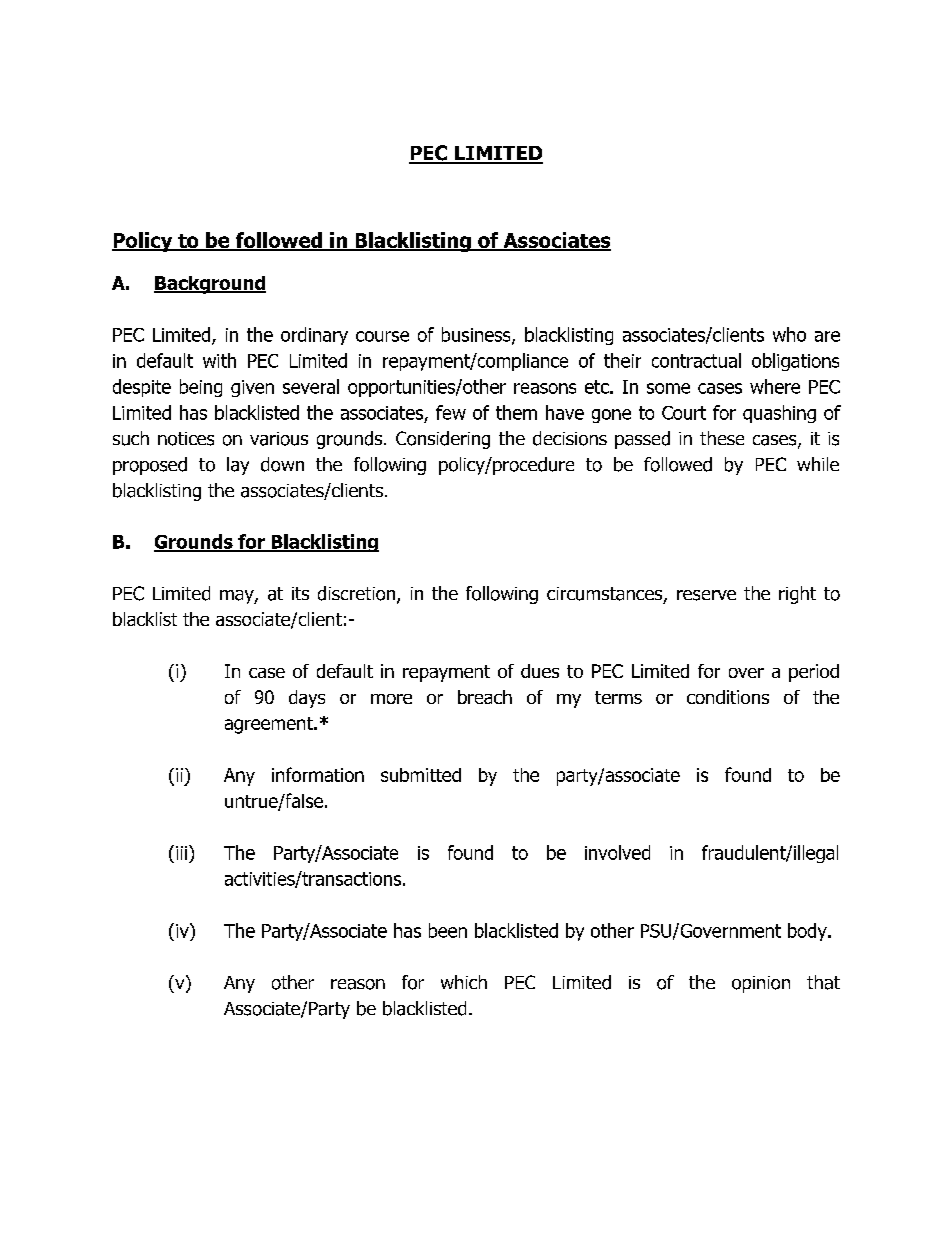 The width and height of the image is (952, 1233). What do you see at coordinates (270, 725) in the image?
I see `agreement` at bounding box center [270, 725].
